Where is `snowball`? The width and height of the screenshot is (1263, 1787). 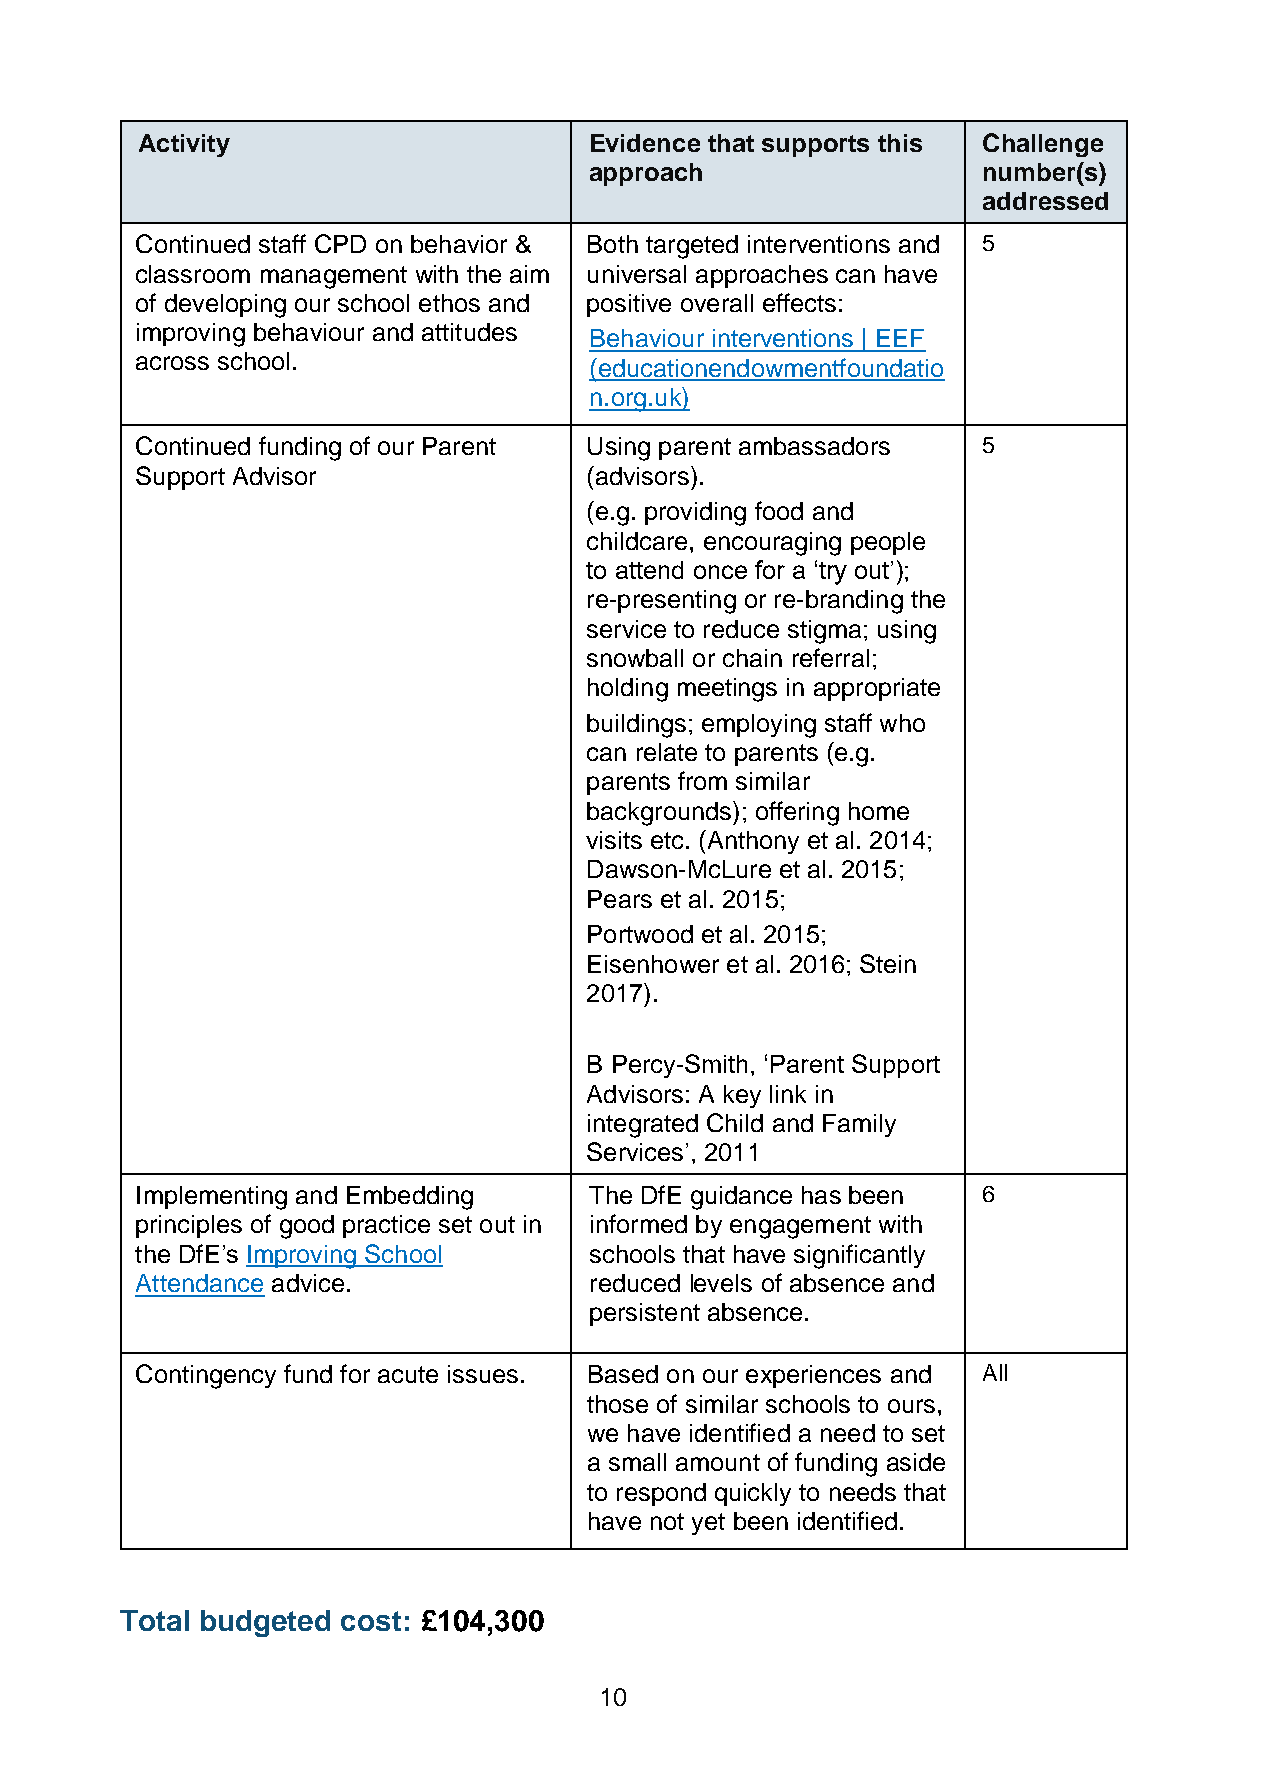
snowball is located at coordinates (635, 658).
